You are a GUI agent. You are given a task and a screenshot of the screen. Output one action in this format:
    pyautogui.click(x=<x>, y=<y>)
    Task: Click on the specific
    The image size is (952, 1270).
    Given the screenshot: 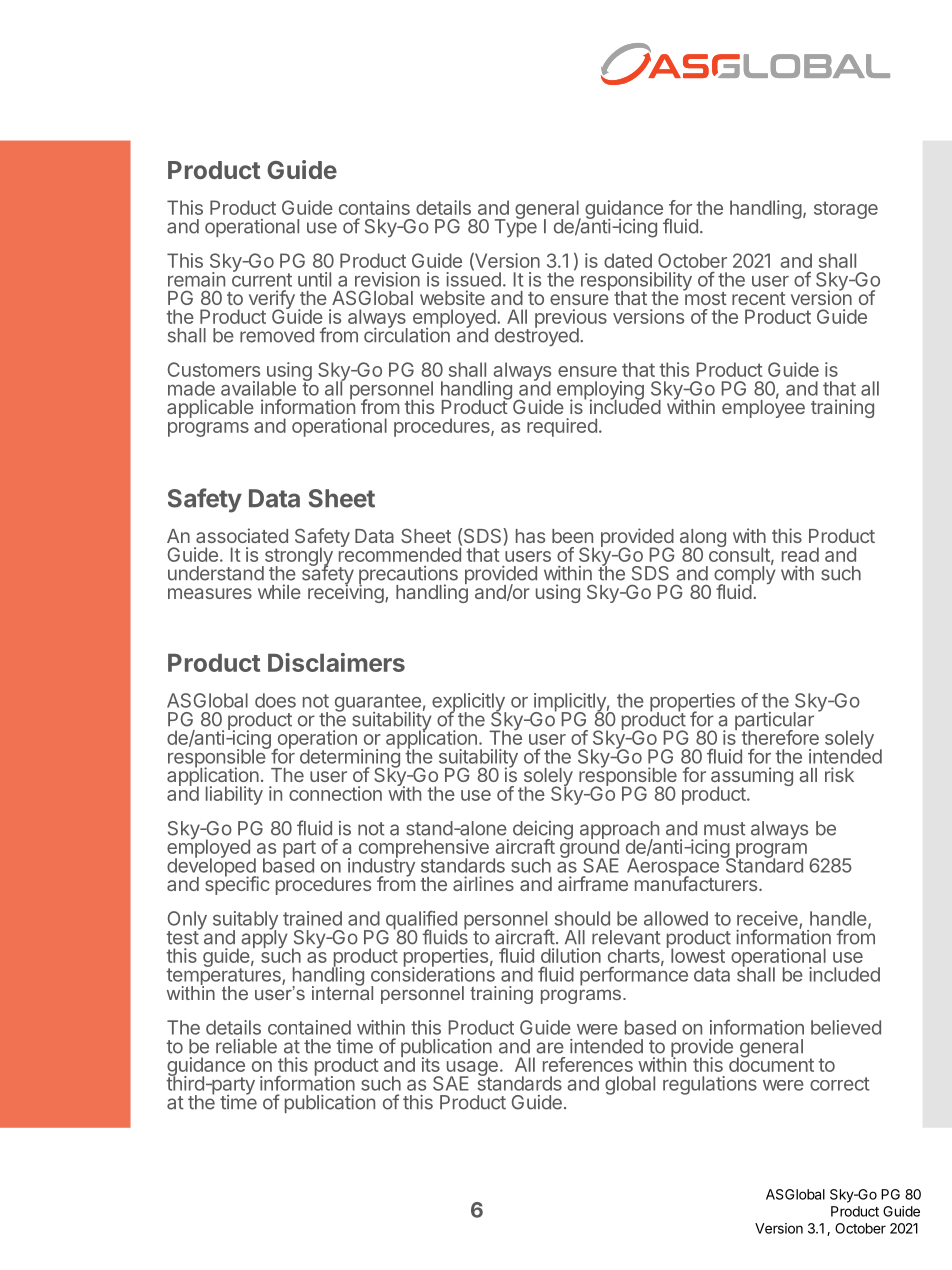 What is the action you would take?
    pyautogui.click(x=237, y=884)
